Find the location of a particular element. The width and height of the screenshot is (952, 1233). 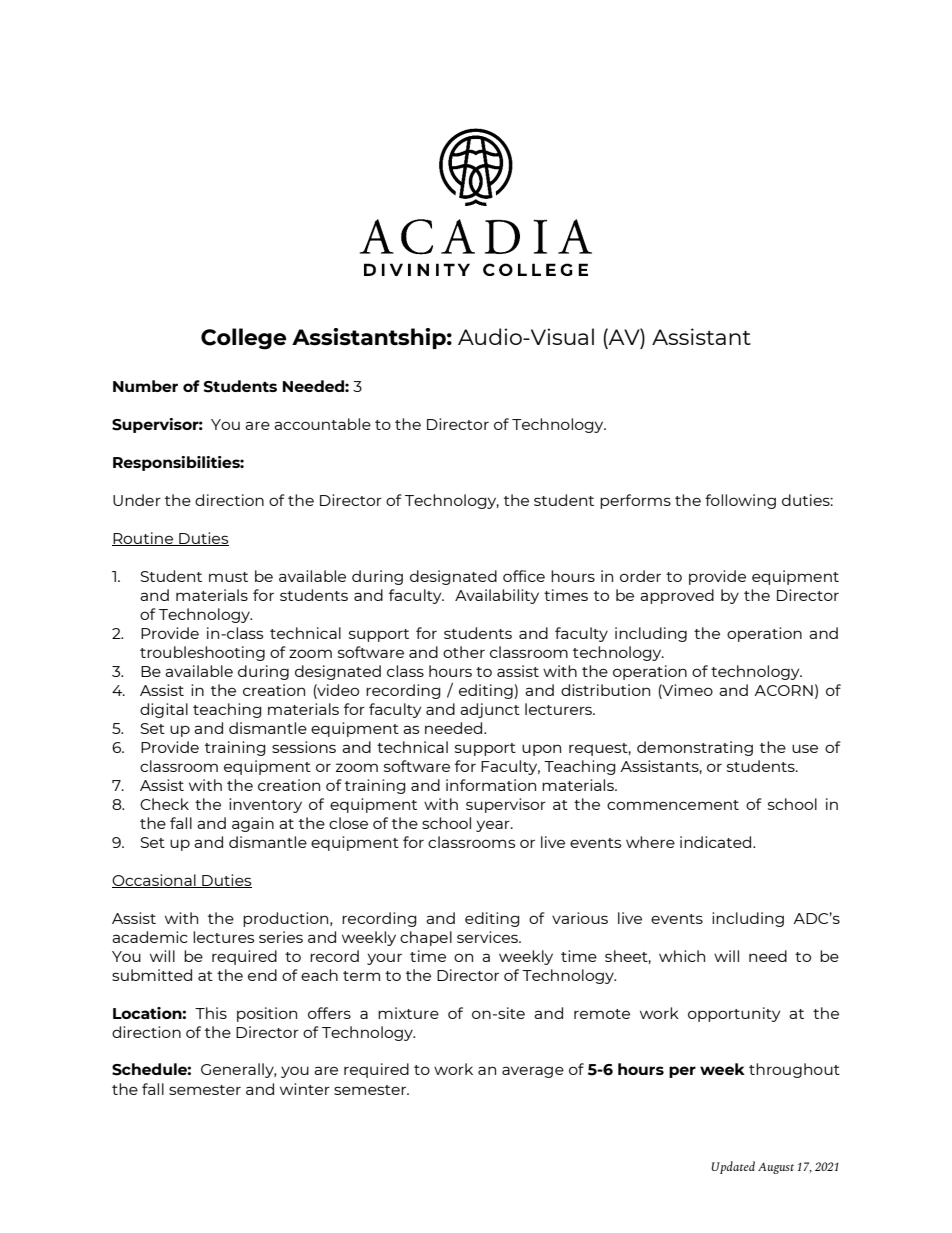

Occasional is located at coordinates (155, 881).
